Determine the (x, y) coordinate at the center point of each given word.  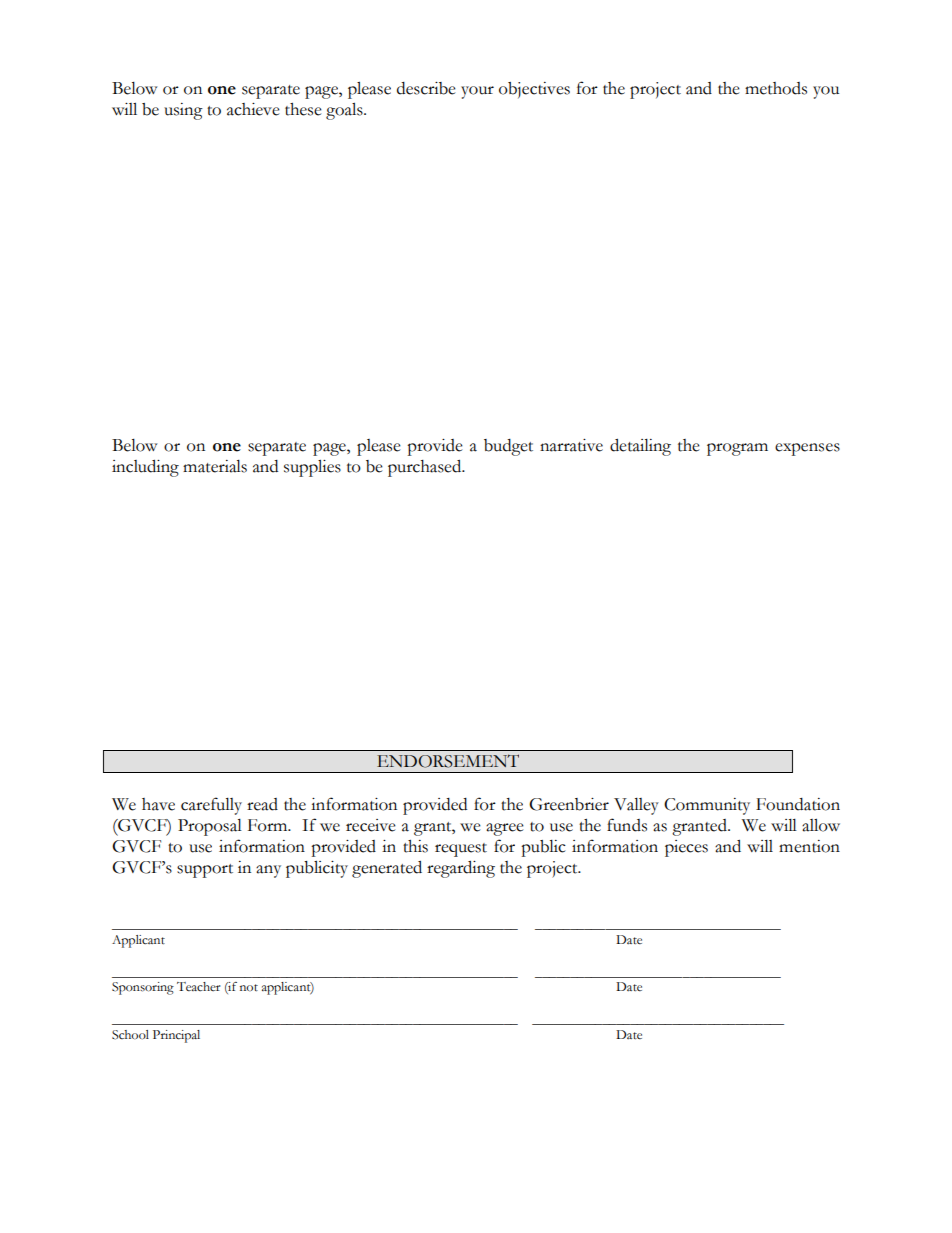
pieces (686, 848)
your (477, 92)
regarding (461, 869)
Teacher (198, 987)
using (183, 111)
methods (776, 88)
